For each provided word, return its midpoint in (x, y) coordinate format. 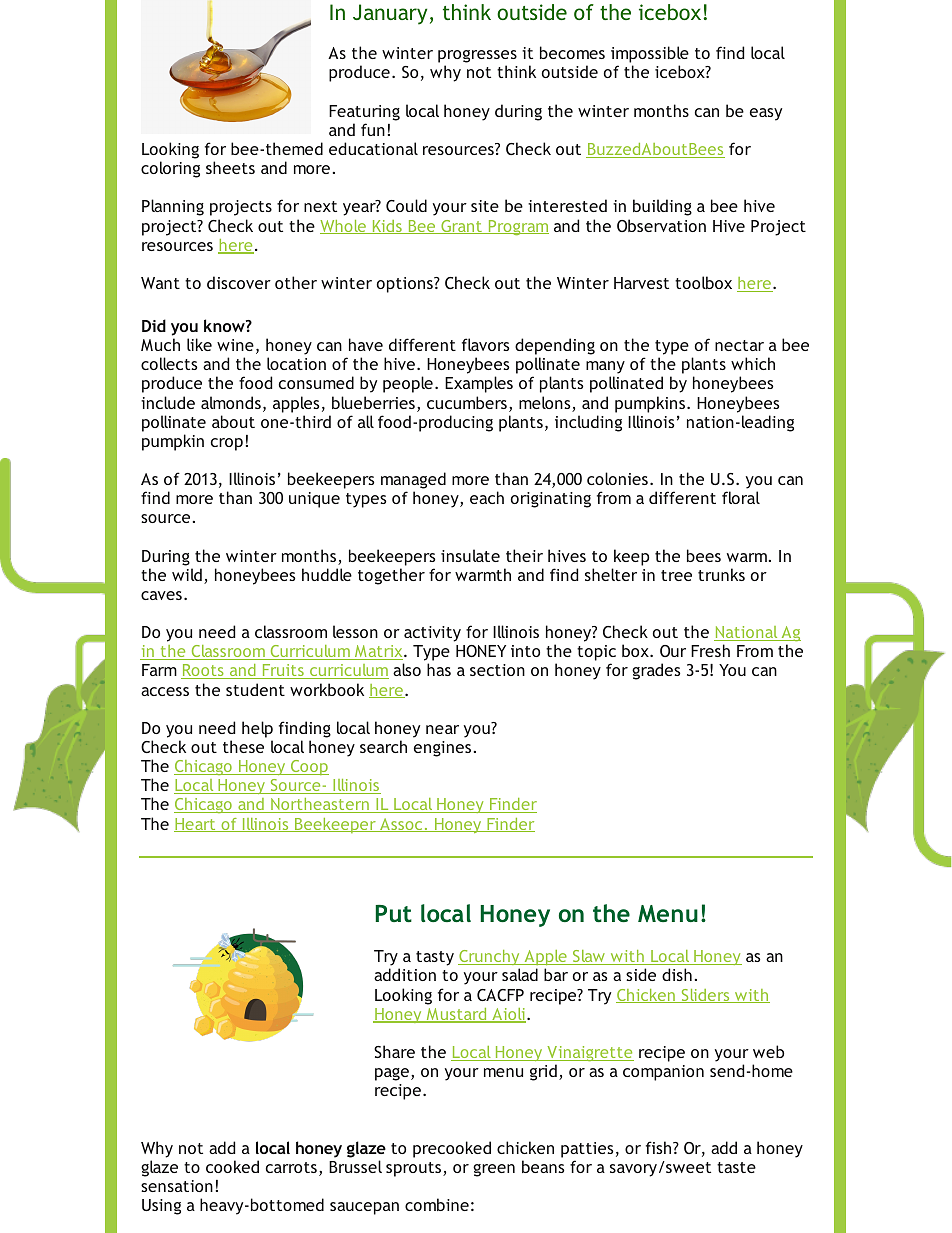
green (494, 1170)
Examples (479, 384)
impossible (650, 56)
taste (736, 1167)
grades (656, 671)
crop (227, 444)
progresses (477, 58)
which (753, 363)
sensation (177, 1186)
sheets (230, 167)
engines (442, 749)
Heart (196, 825)
